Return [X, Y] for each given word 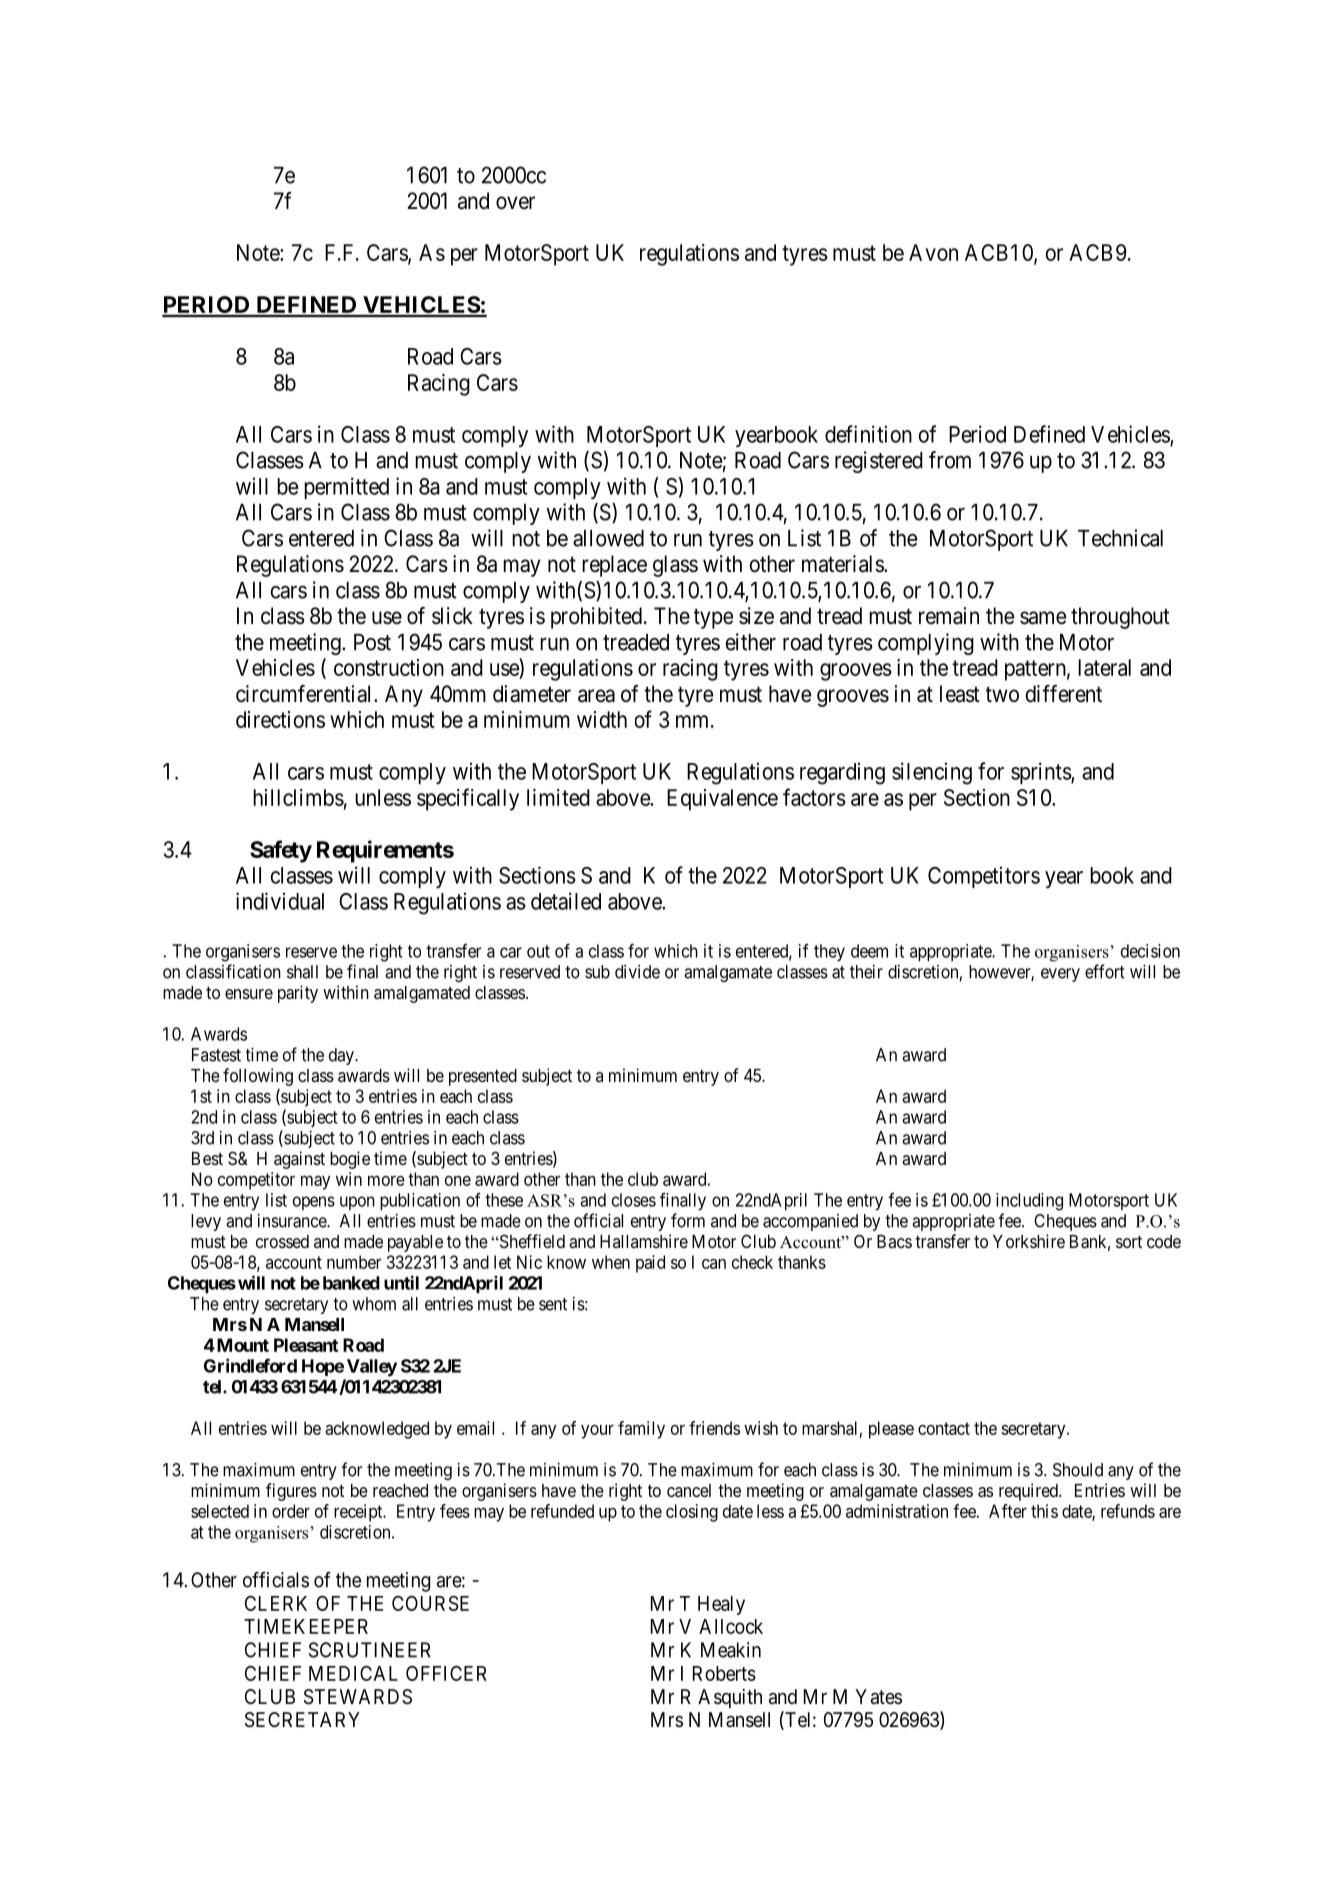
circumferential [305, 694]
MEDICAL [353, 1673]
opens [314, 1203]
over [515, 203]
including [1029, 1202]
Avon [933, 252]
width [602, 719]
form [688, 1220]
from [950, 460]
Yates [878, 1697]
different [1064, 694]
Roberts [724, 1673]
